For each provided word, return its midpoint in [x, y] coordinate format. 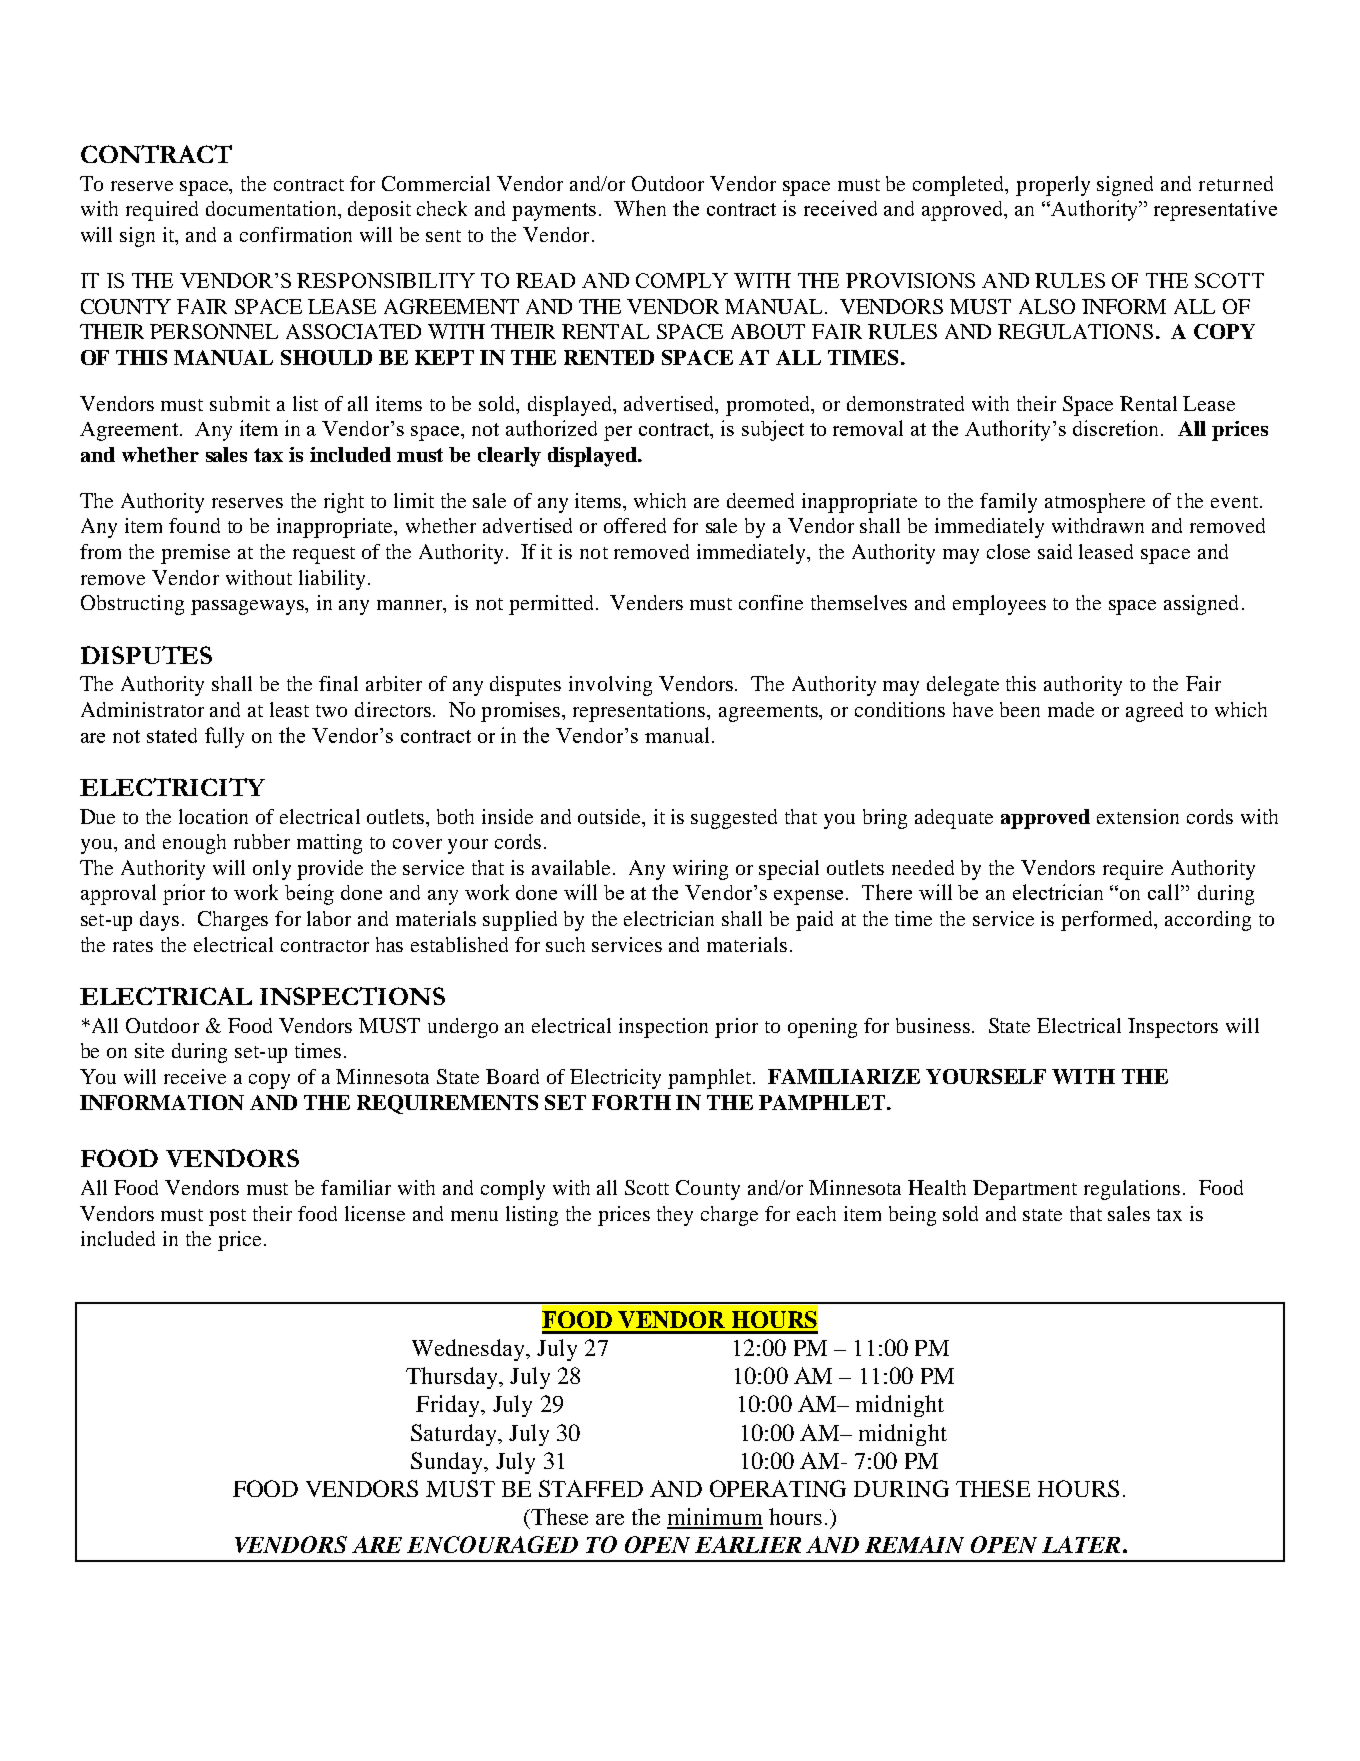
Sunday [448, 1463]
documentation [272, 208]
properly [1053, 186]
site [149, 1050]
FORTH [631, 1102]
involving [610, 686]
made [1071, 709]
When [640, 208]
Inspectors [1173, 1028]
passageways [249, 607]
